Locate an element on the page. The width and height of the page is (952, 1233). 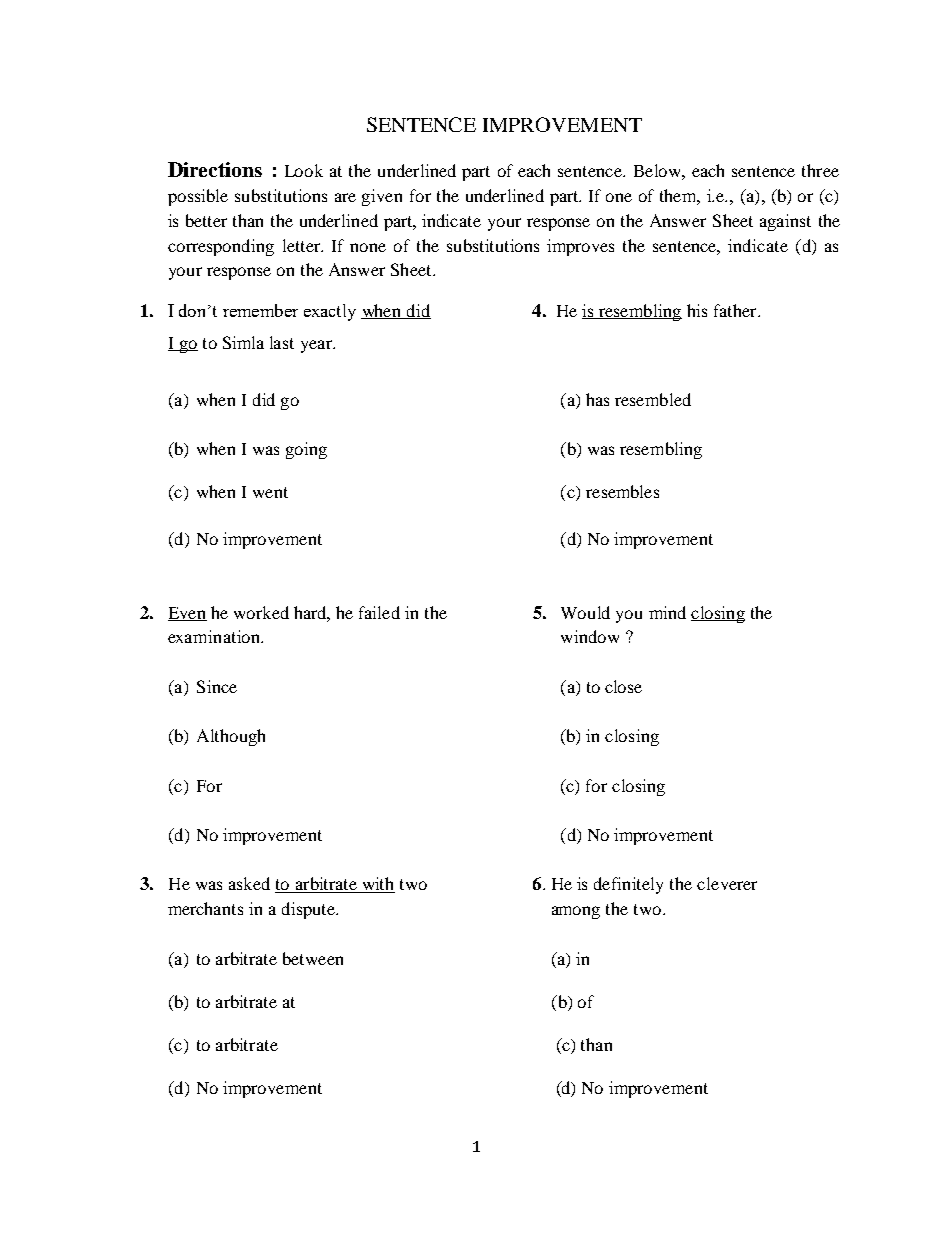
against is located at coordinates (785, 222).
